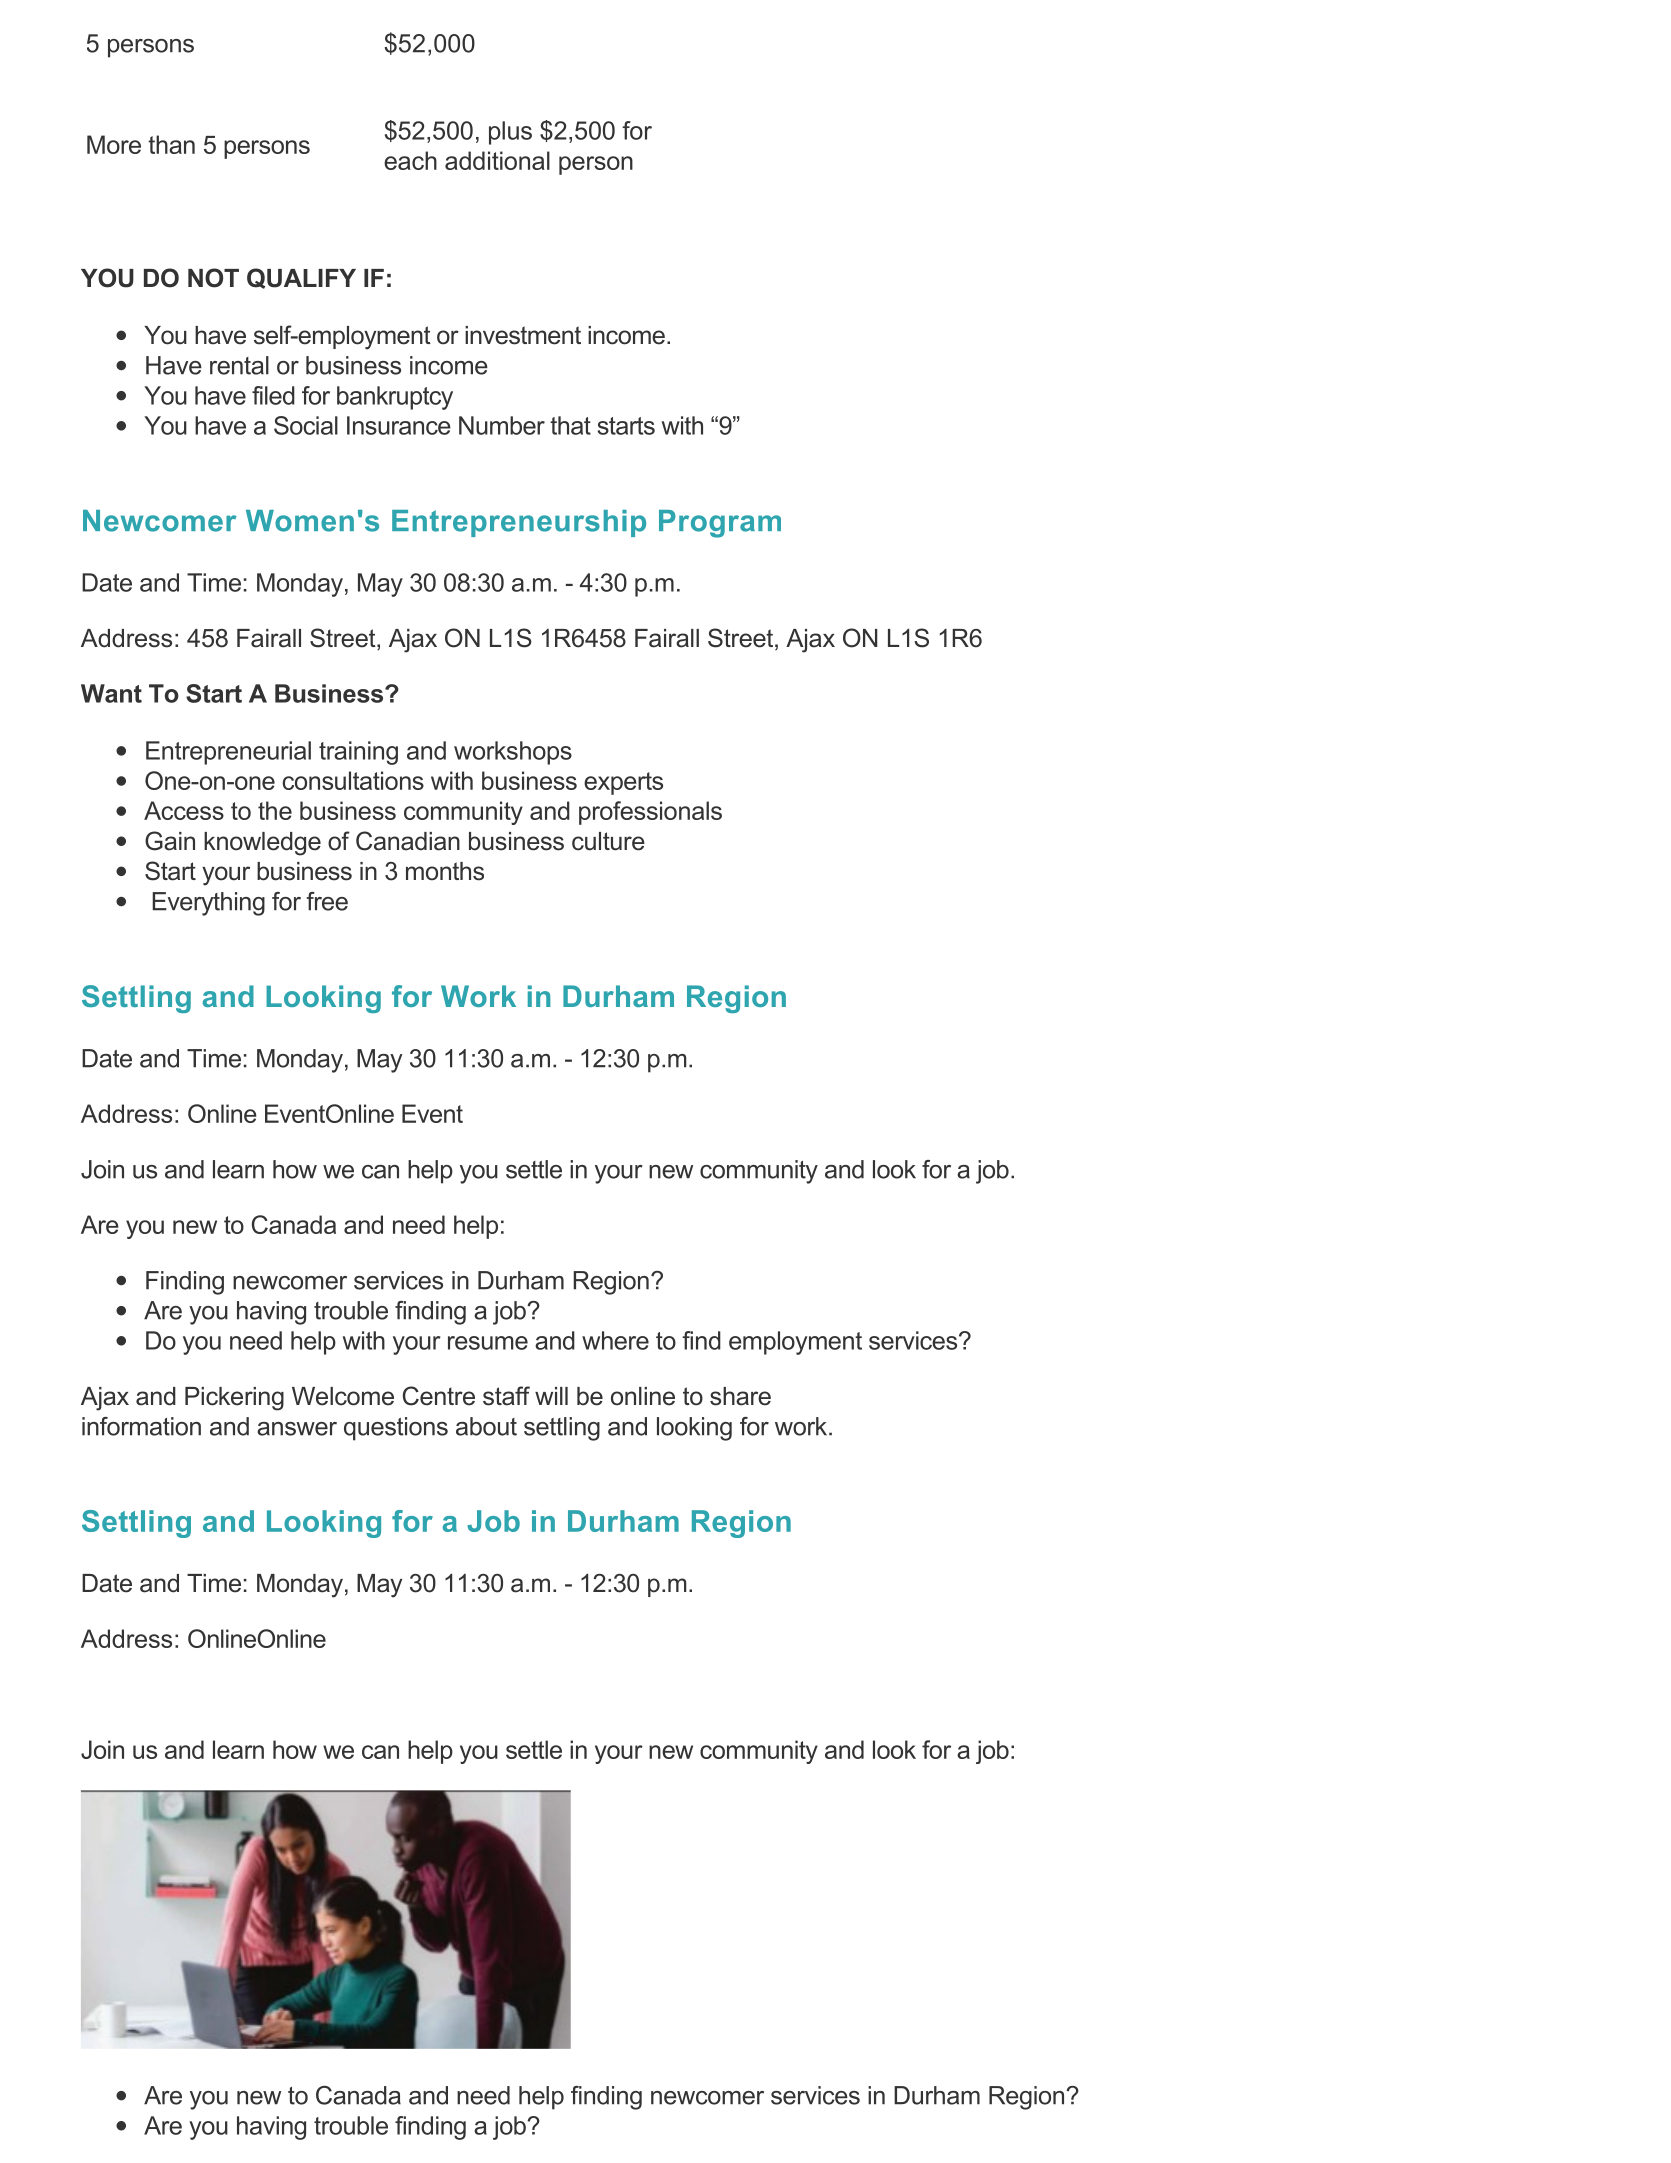 This page has height=2163, width=1671. What do you see at coordinates (171, 144) in the page?
I see `than` at bounding box center [171, 144].
